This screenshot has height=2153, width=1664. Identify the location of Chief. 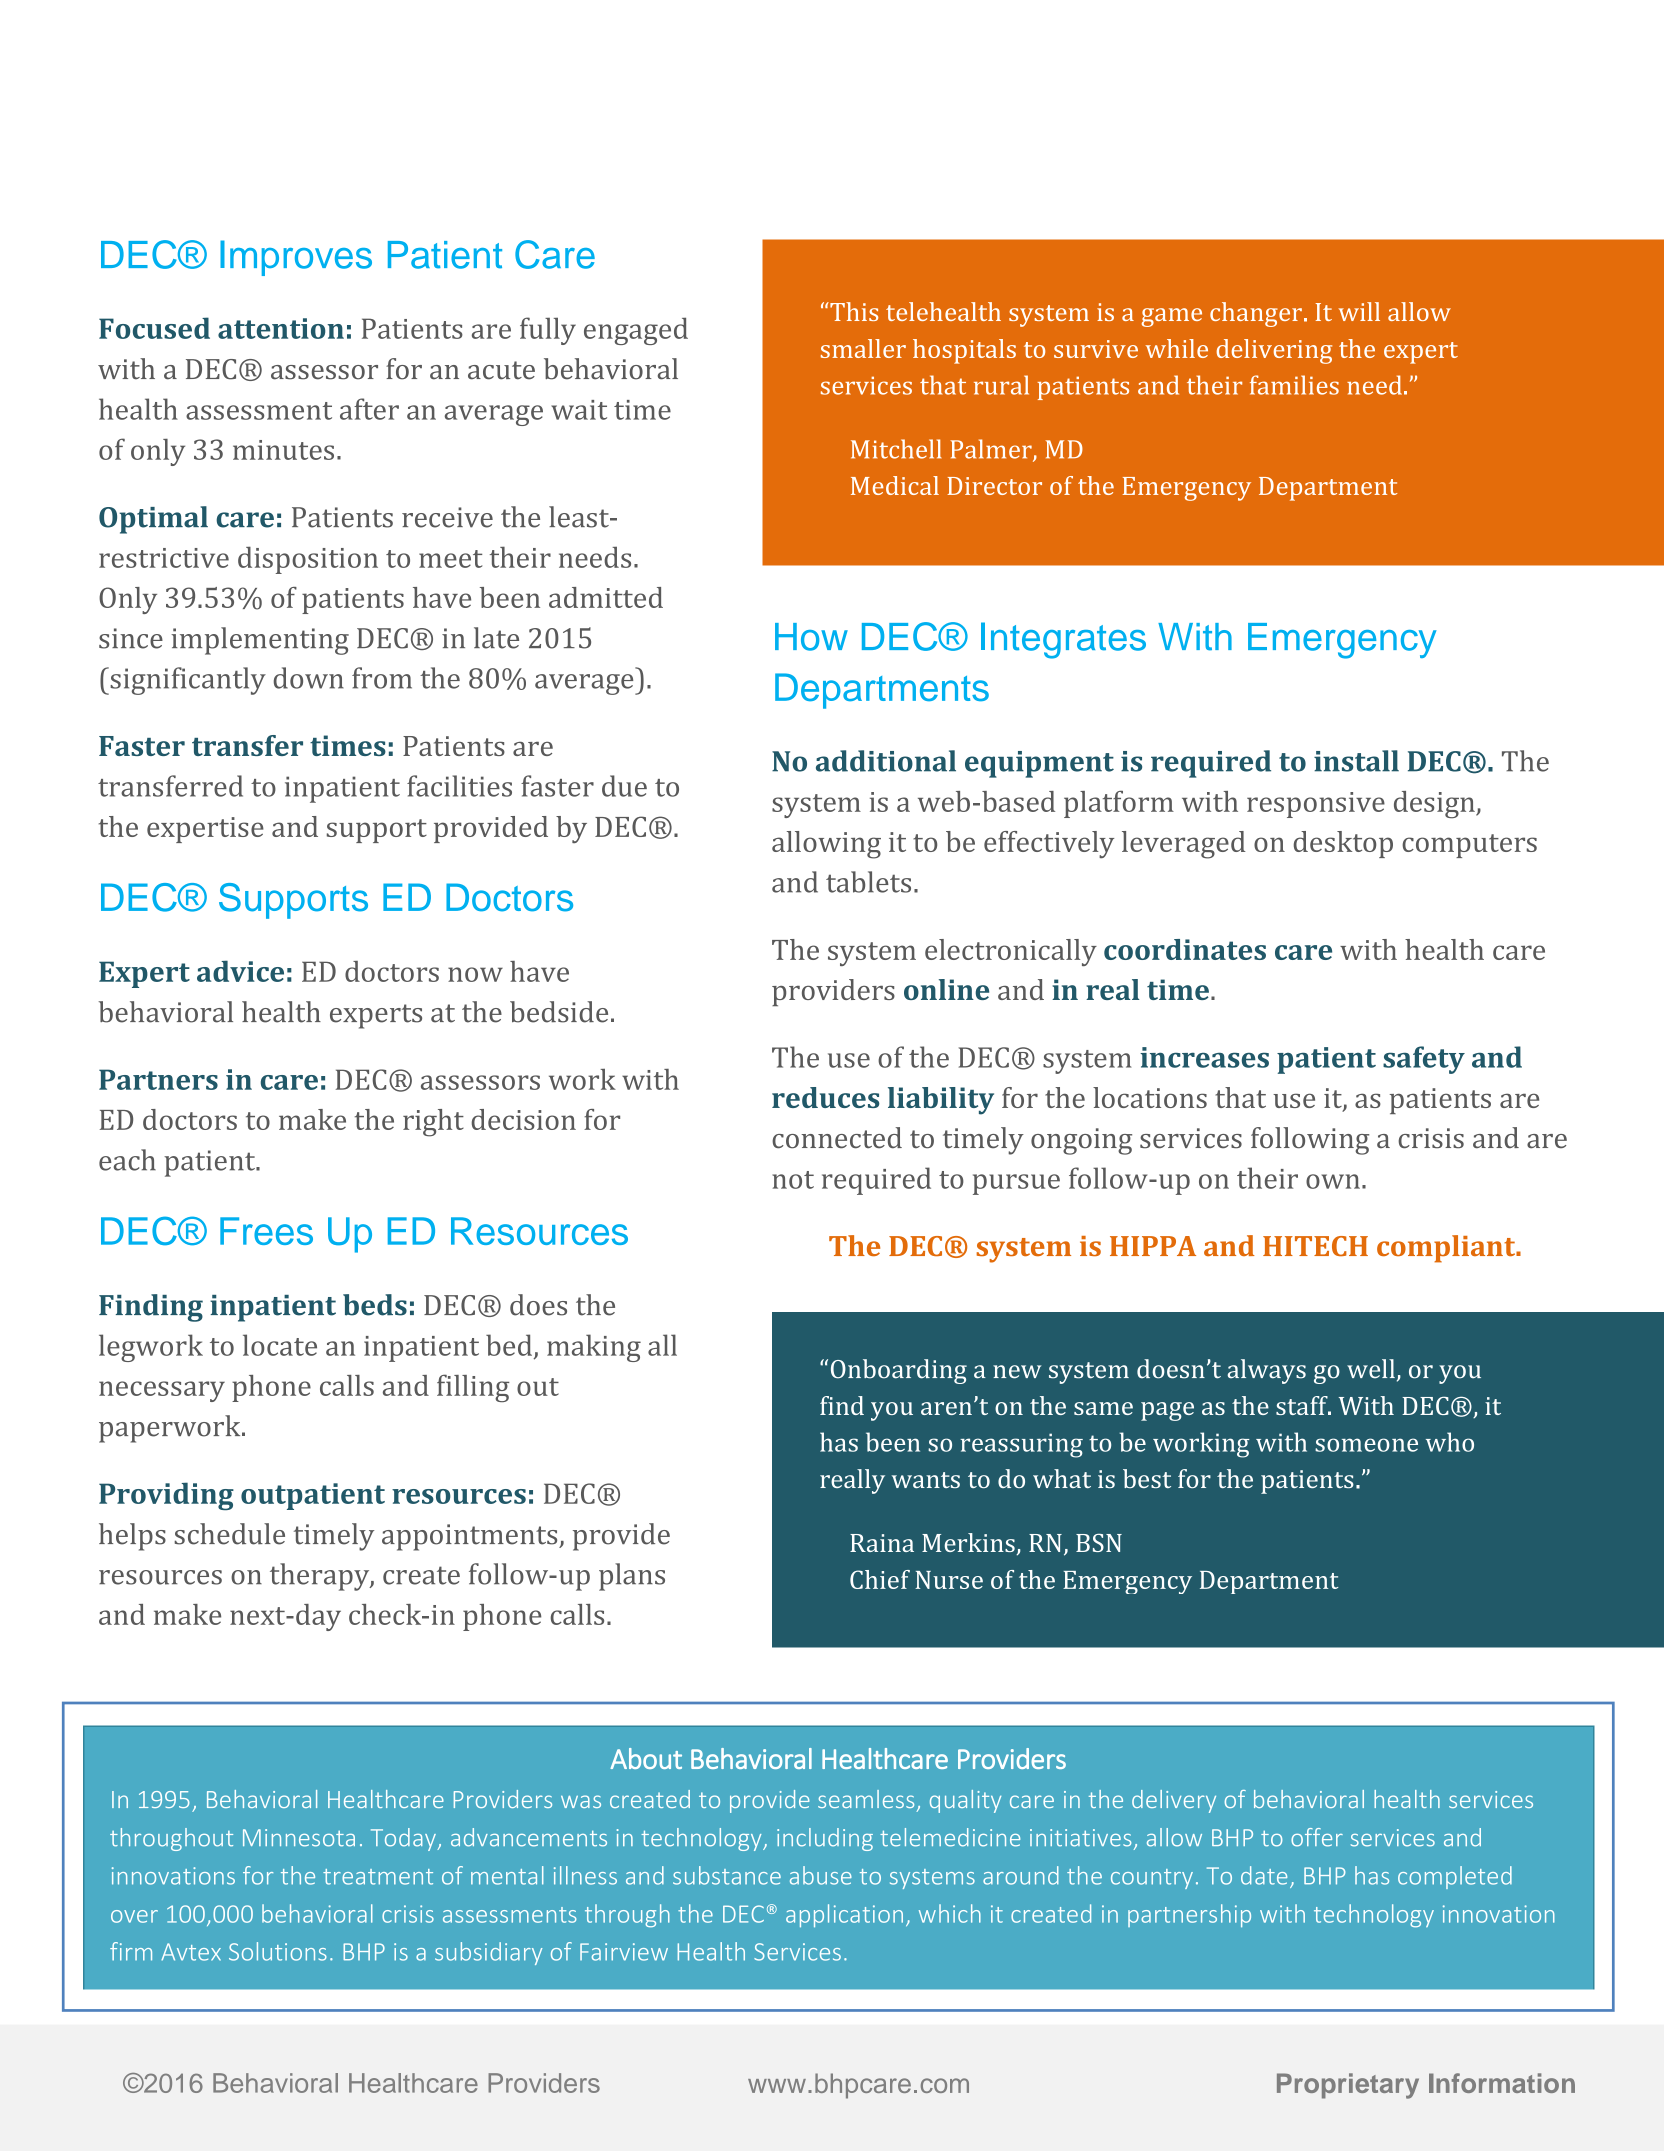
(880, 1579).
